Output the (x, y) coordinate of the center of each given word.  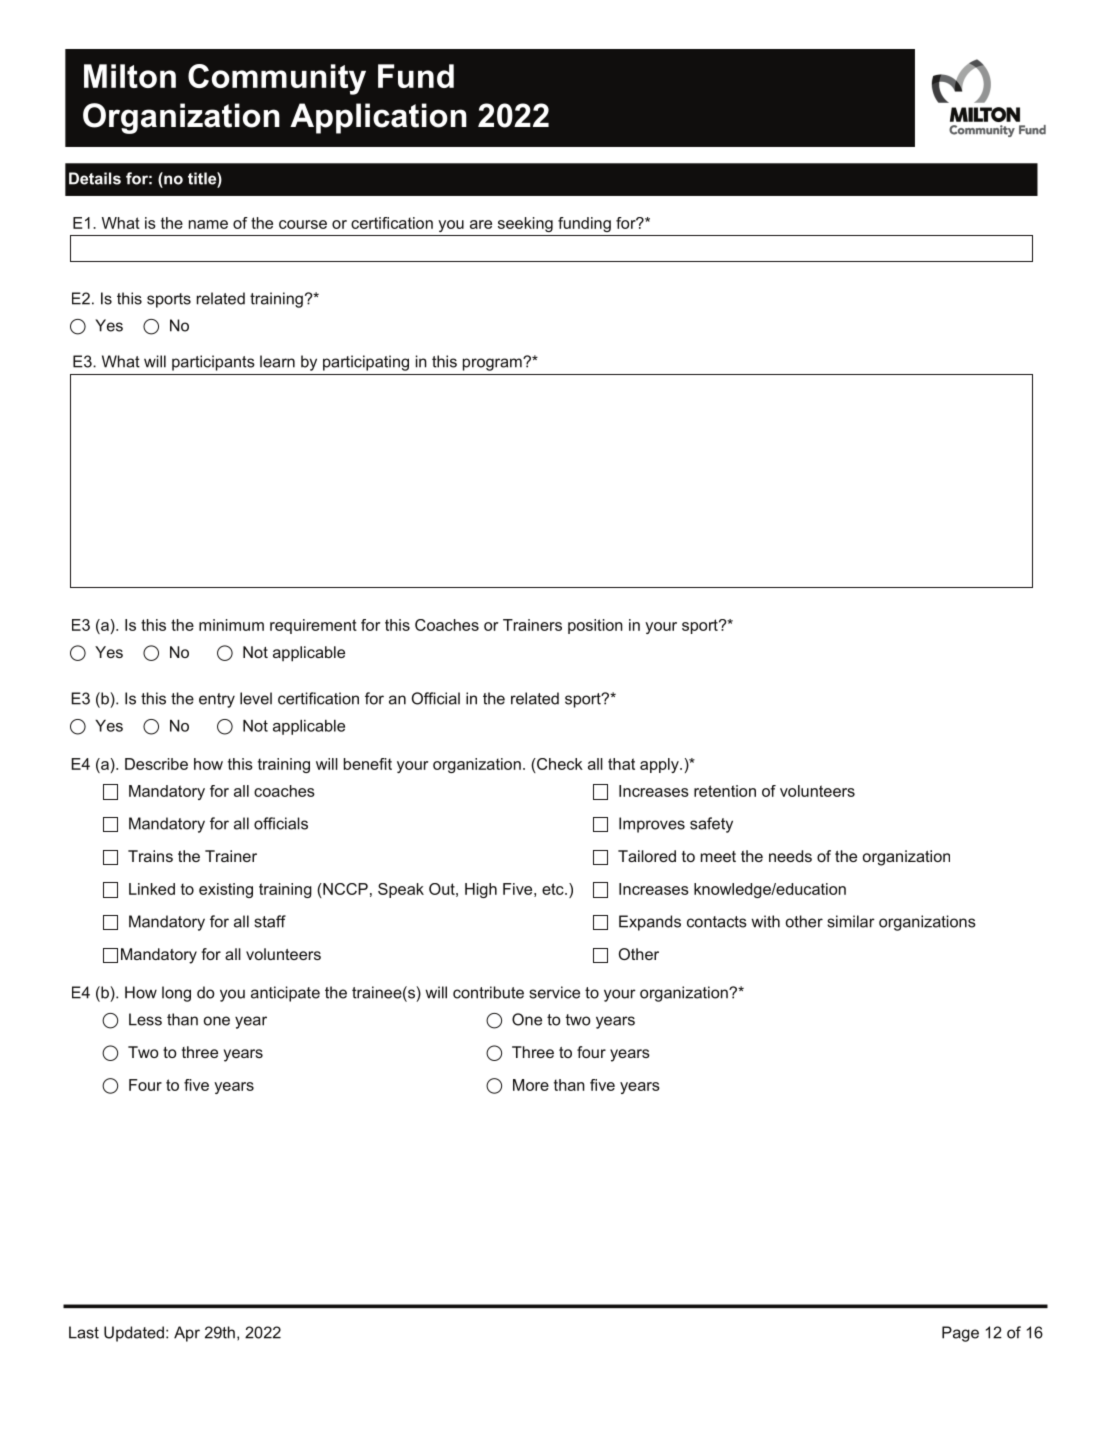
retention (725, 791)
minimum (231, 625)
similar (851, 921)
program (493, 364)
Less (145, 1019)
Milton (130, 76)
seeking (525, 224)
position (595, 626)
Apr (187, 1334)
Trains (150, 856)
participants (213, 363)
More (531, 1085)
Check (559, 764)
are (481, 224)
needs (790, 856)
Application (378, 118)
